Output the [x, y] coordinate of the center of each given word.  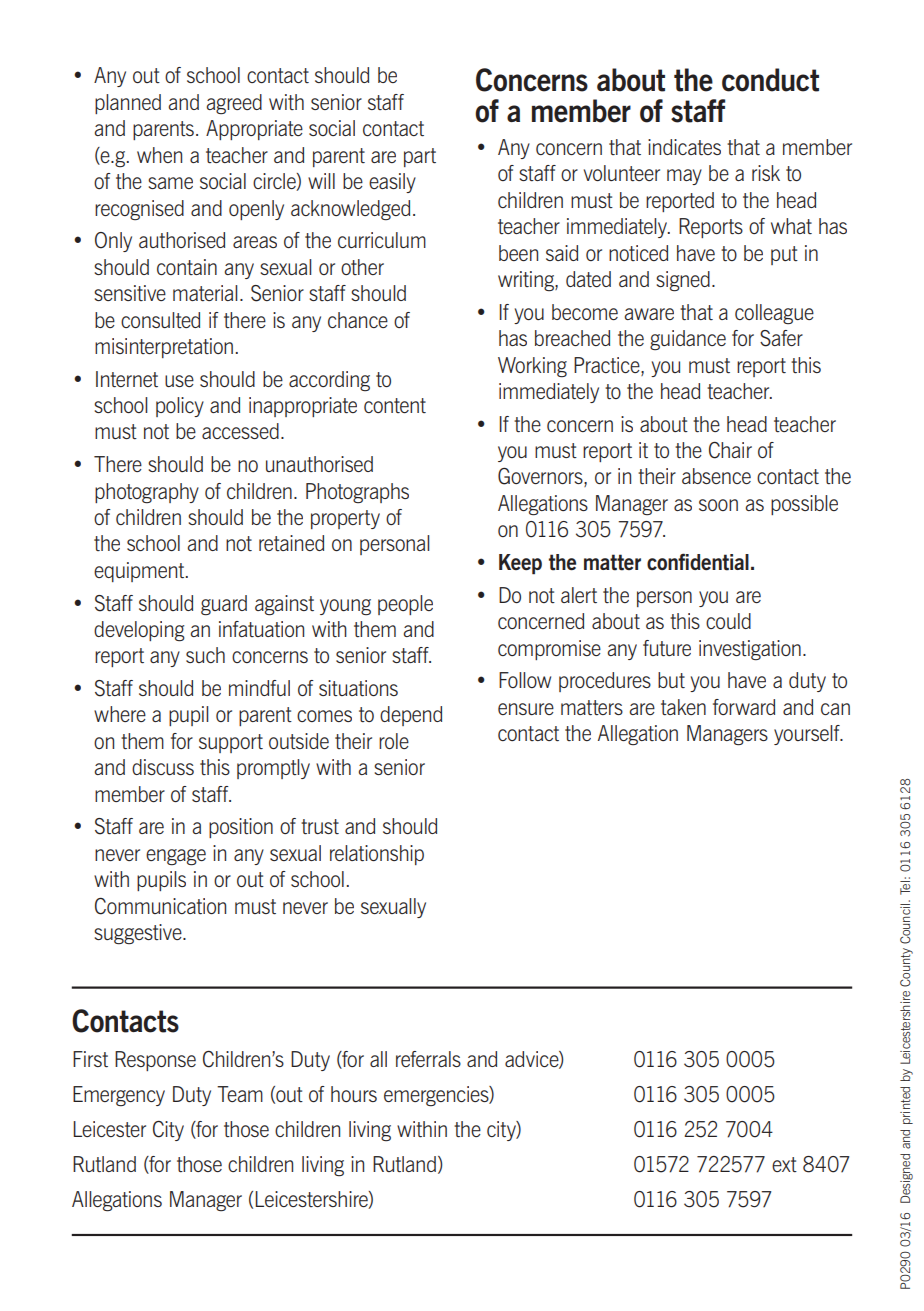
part [420, 157]
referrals [428, 1059]
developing [139, 631]
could [728, 621]
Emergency [119, 1096]
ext [784, 1164]
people [405, 605]
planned [128, 104]
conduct [770, 80]
